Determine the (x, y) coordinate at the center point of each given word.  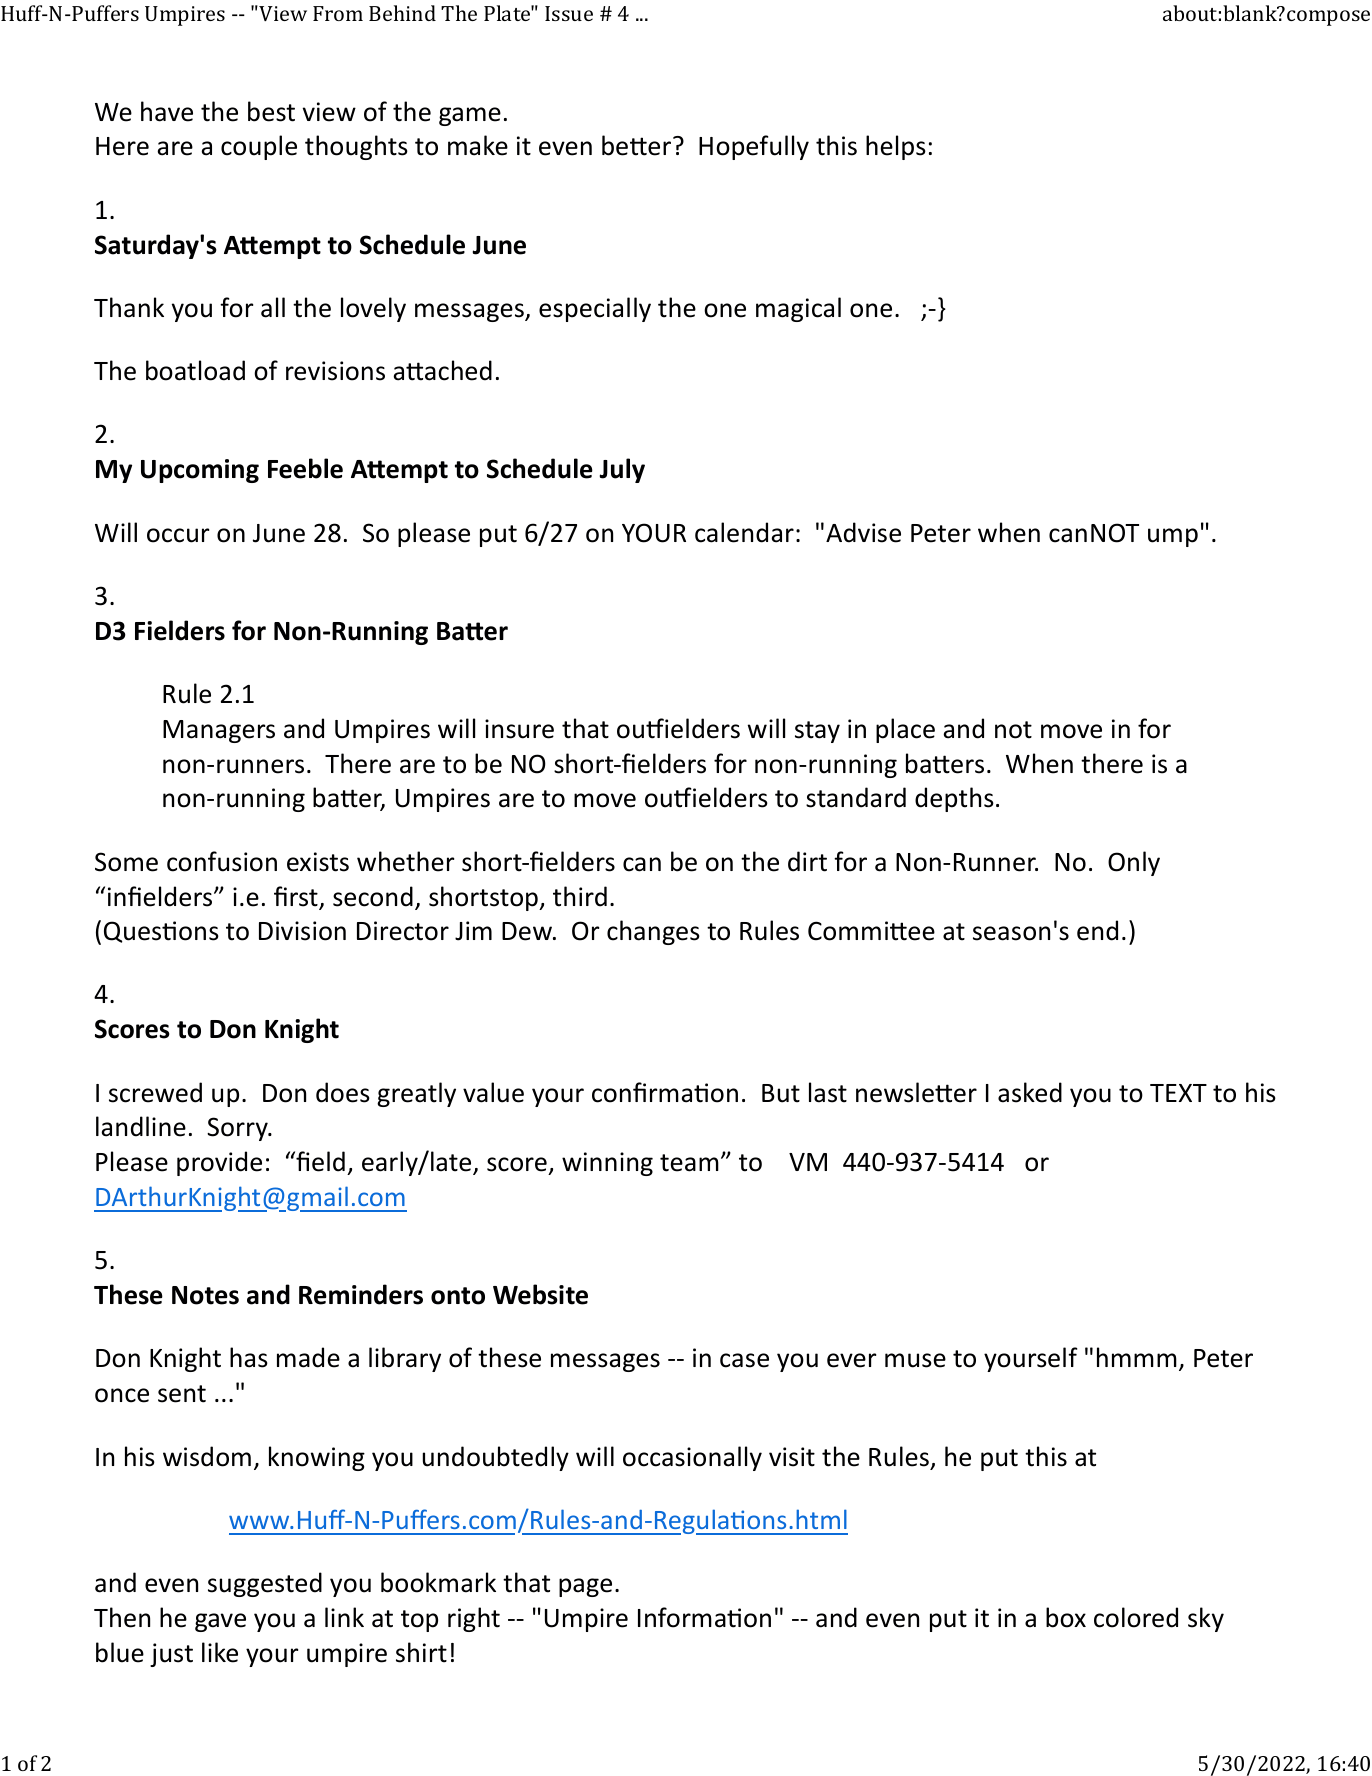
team (689, 1163)
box (1066, 1617)
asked (1030, 1092)
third (580, 896)
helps (896, 147)
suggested (265, 1584)
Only (1134, 863)
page (585, 1587)
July (622, 470)
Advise (863, 532)
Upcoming (200, 471)
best (271, 111)
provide (219, 1163)
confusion (222, 861)
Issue (569, 13)
